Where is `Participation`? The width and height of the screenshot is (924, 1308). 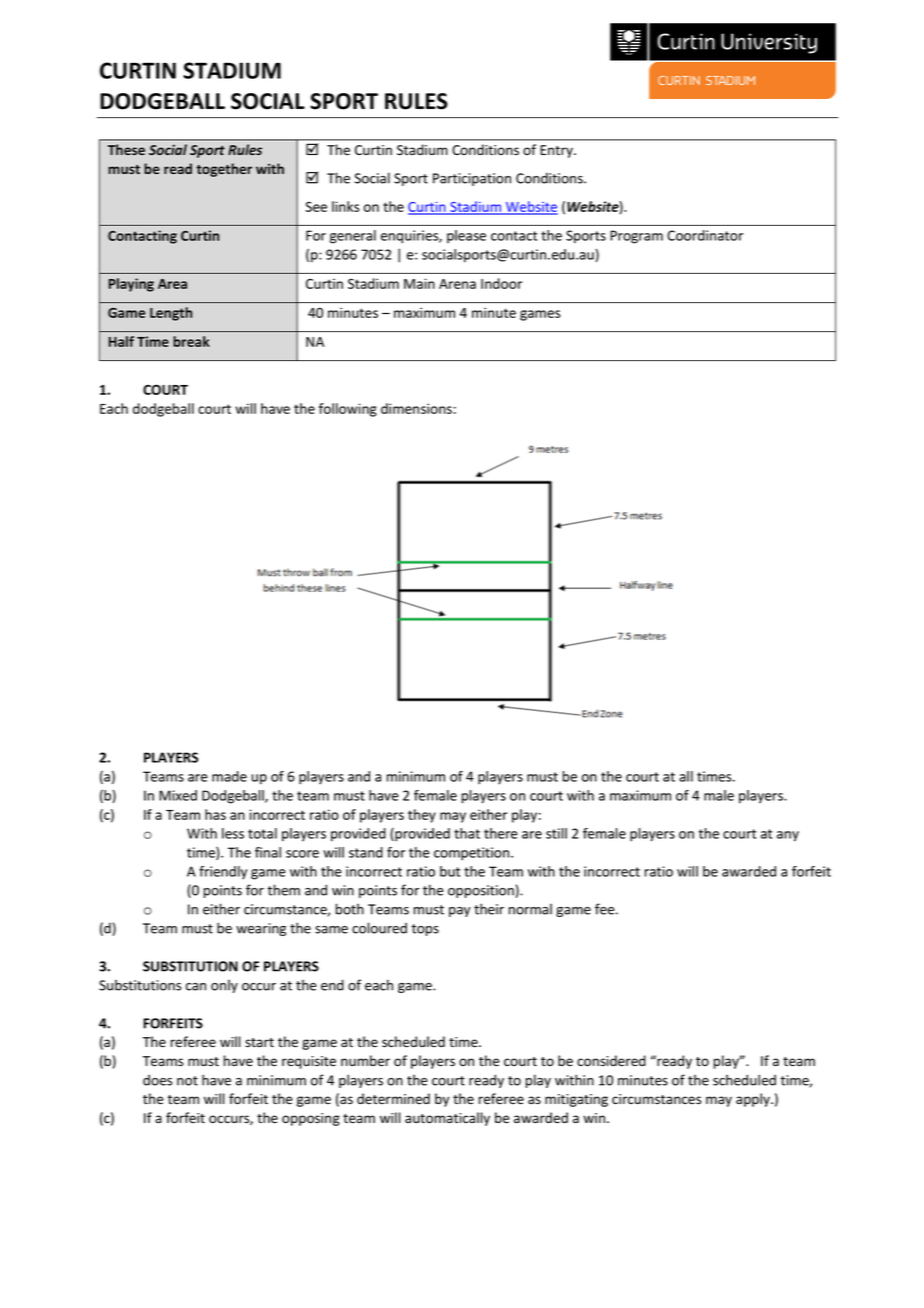
Participation is located at coordinates (472, 179).
